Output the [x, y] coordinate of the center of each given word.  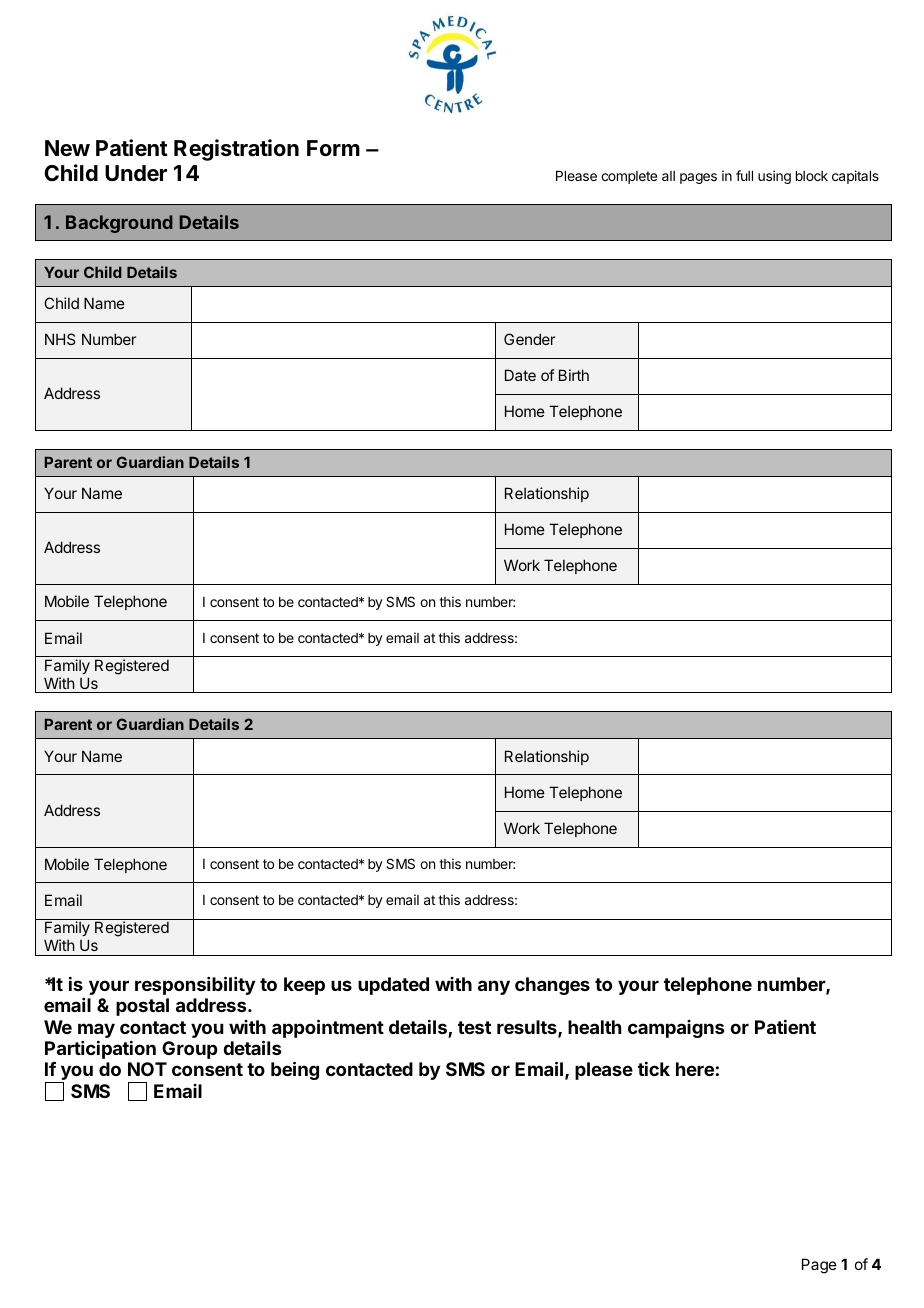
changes [552, 986]
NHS [60, 339]
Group [189, 1050]
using [774, 177]
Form [333, 148]
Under [136, 173]
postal [142, 1007]
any [494, 987]
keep [304, 986]
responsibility [195, 985]
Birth [574, 375]
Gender [529, 339]
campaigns [676, 1029]
